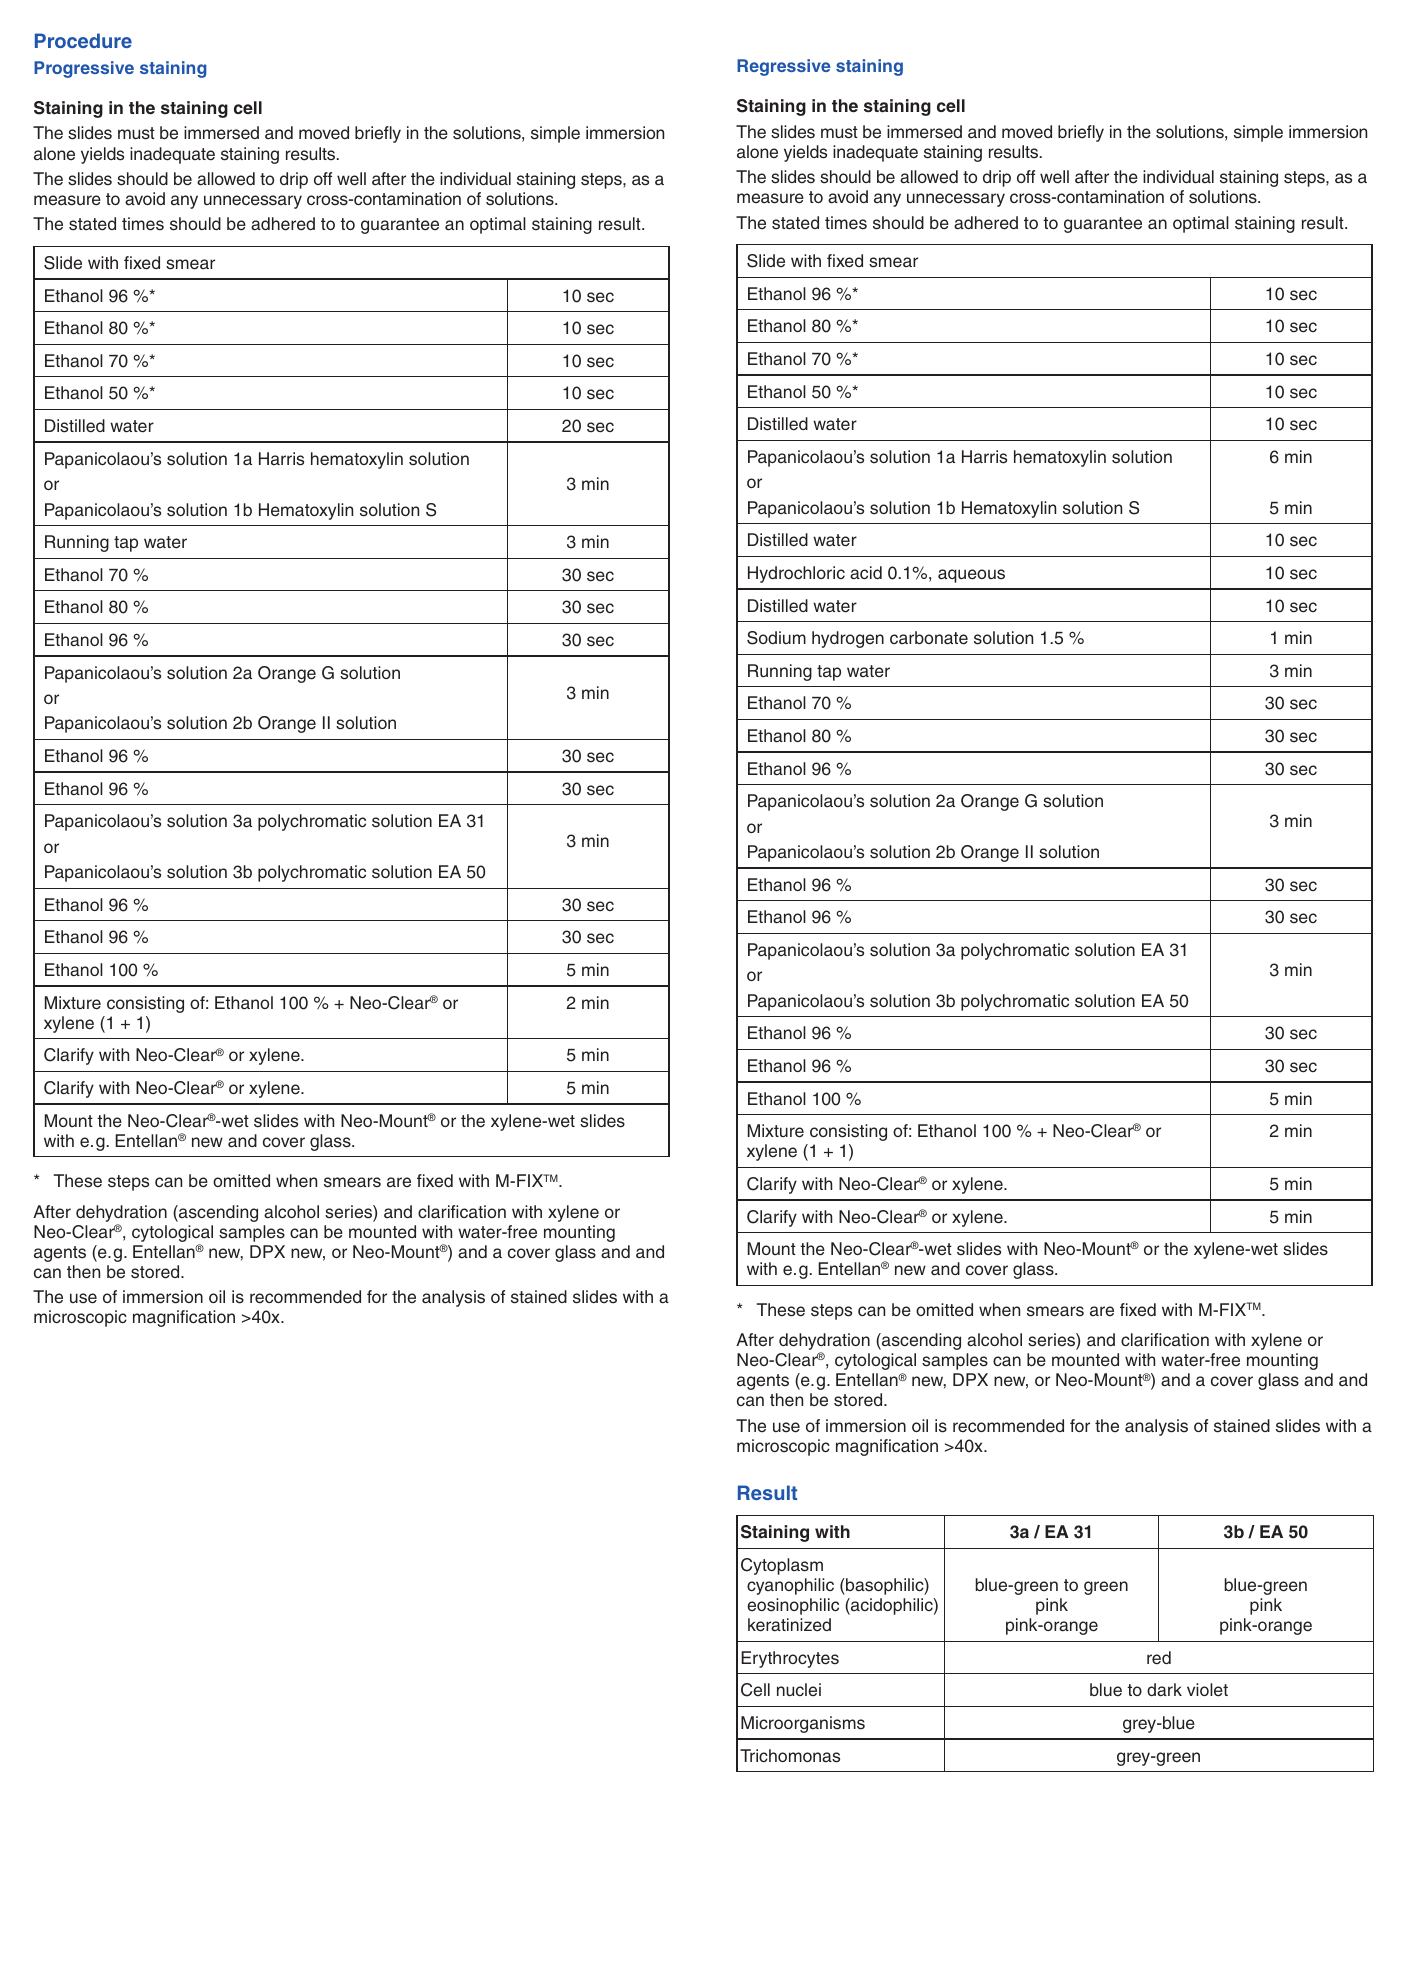  I want to click on hydrogen, so click(848, 639).
